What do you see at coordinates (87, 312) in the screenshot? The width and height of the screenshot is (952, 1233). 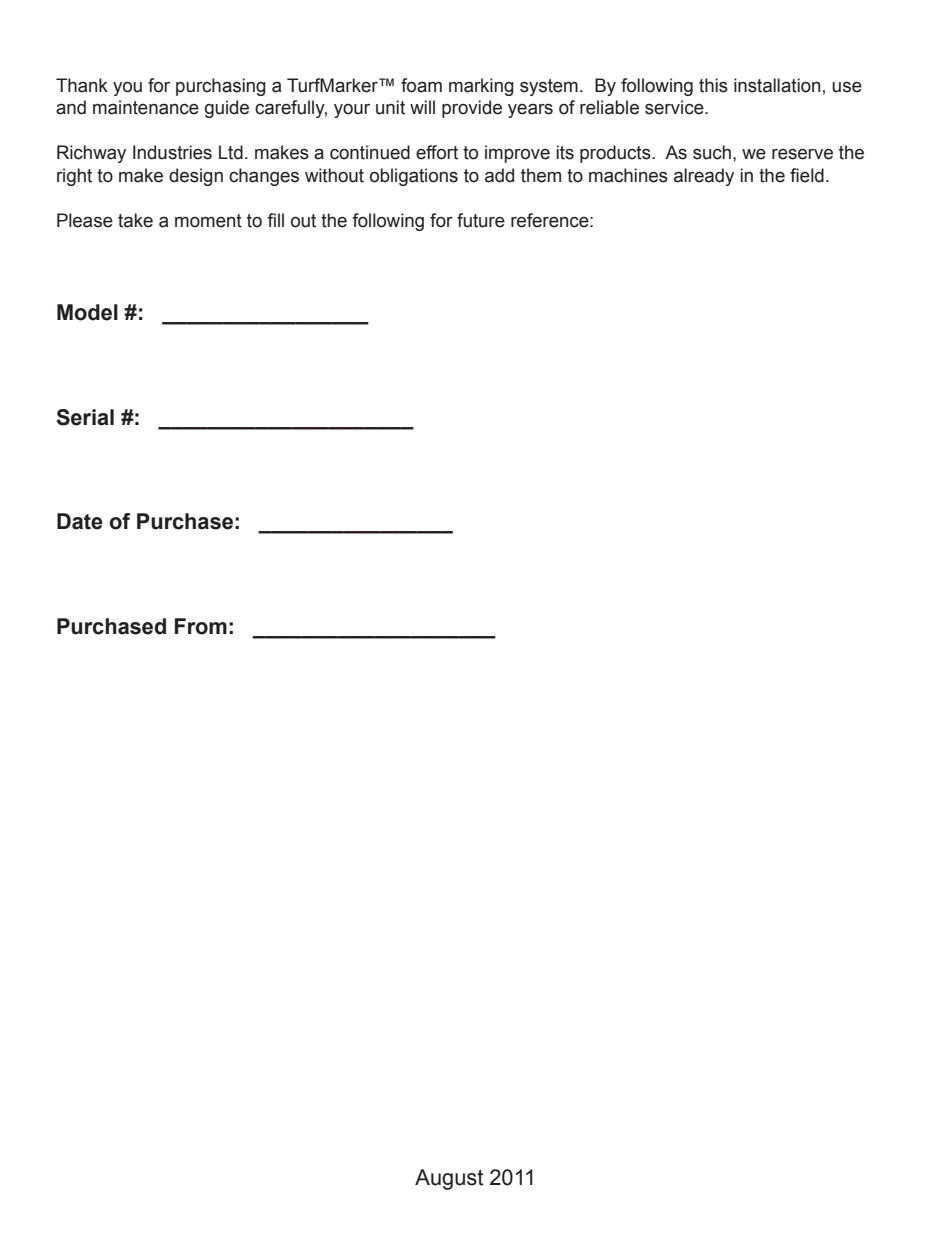 I see `Model` at bounding box center [87, 312].
